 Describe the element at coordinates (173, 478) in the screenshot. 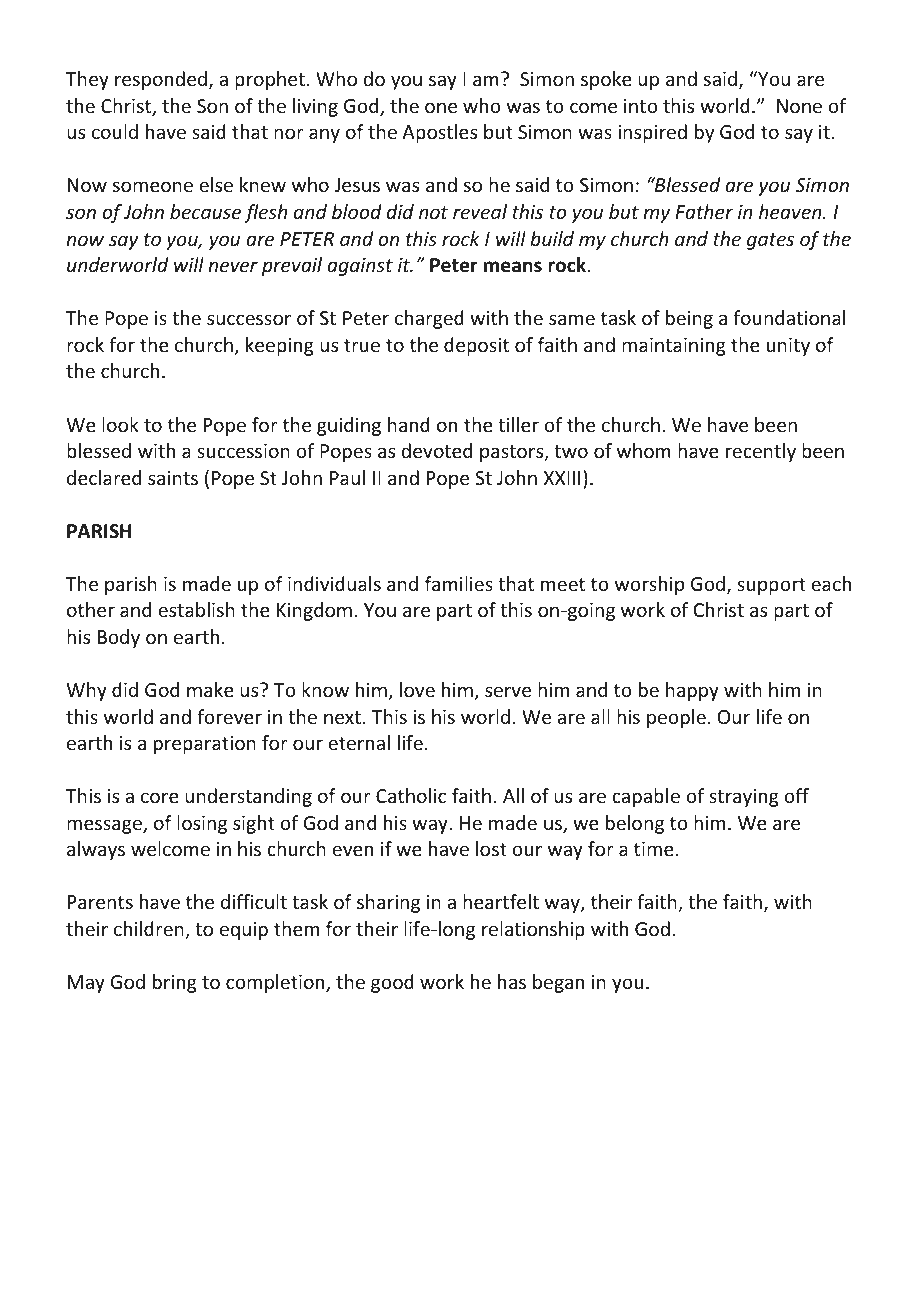

I see `saints` at that location.
